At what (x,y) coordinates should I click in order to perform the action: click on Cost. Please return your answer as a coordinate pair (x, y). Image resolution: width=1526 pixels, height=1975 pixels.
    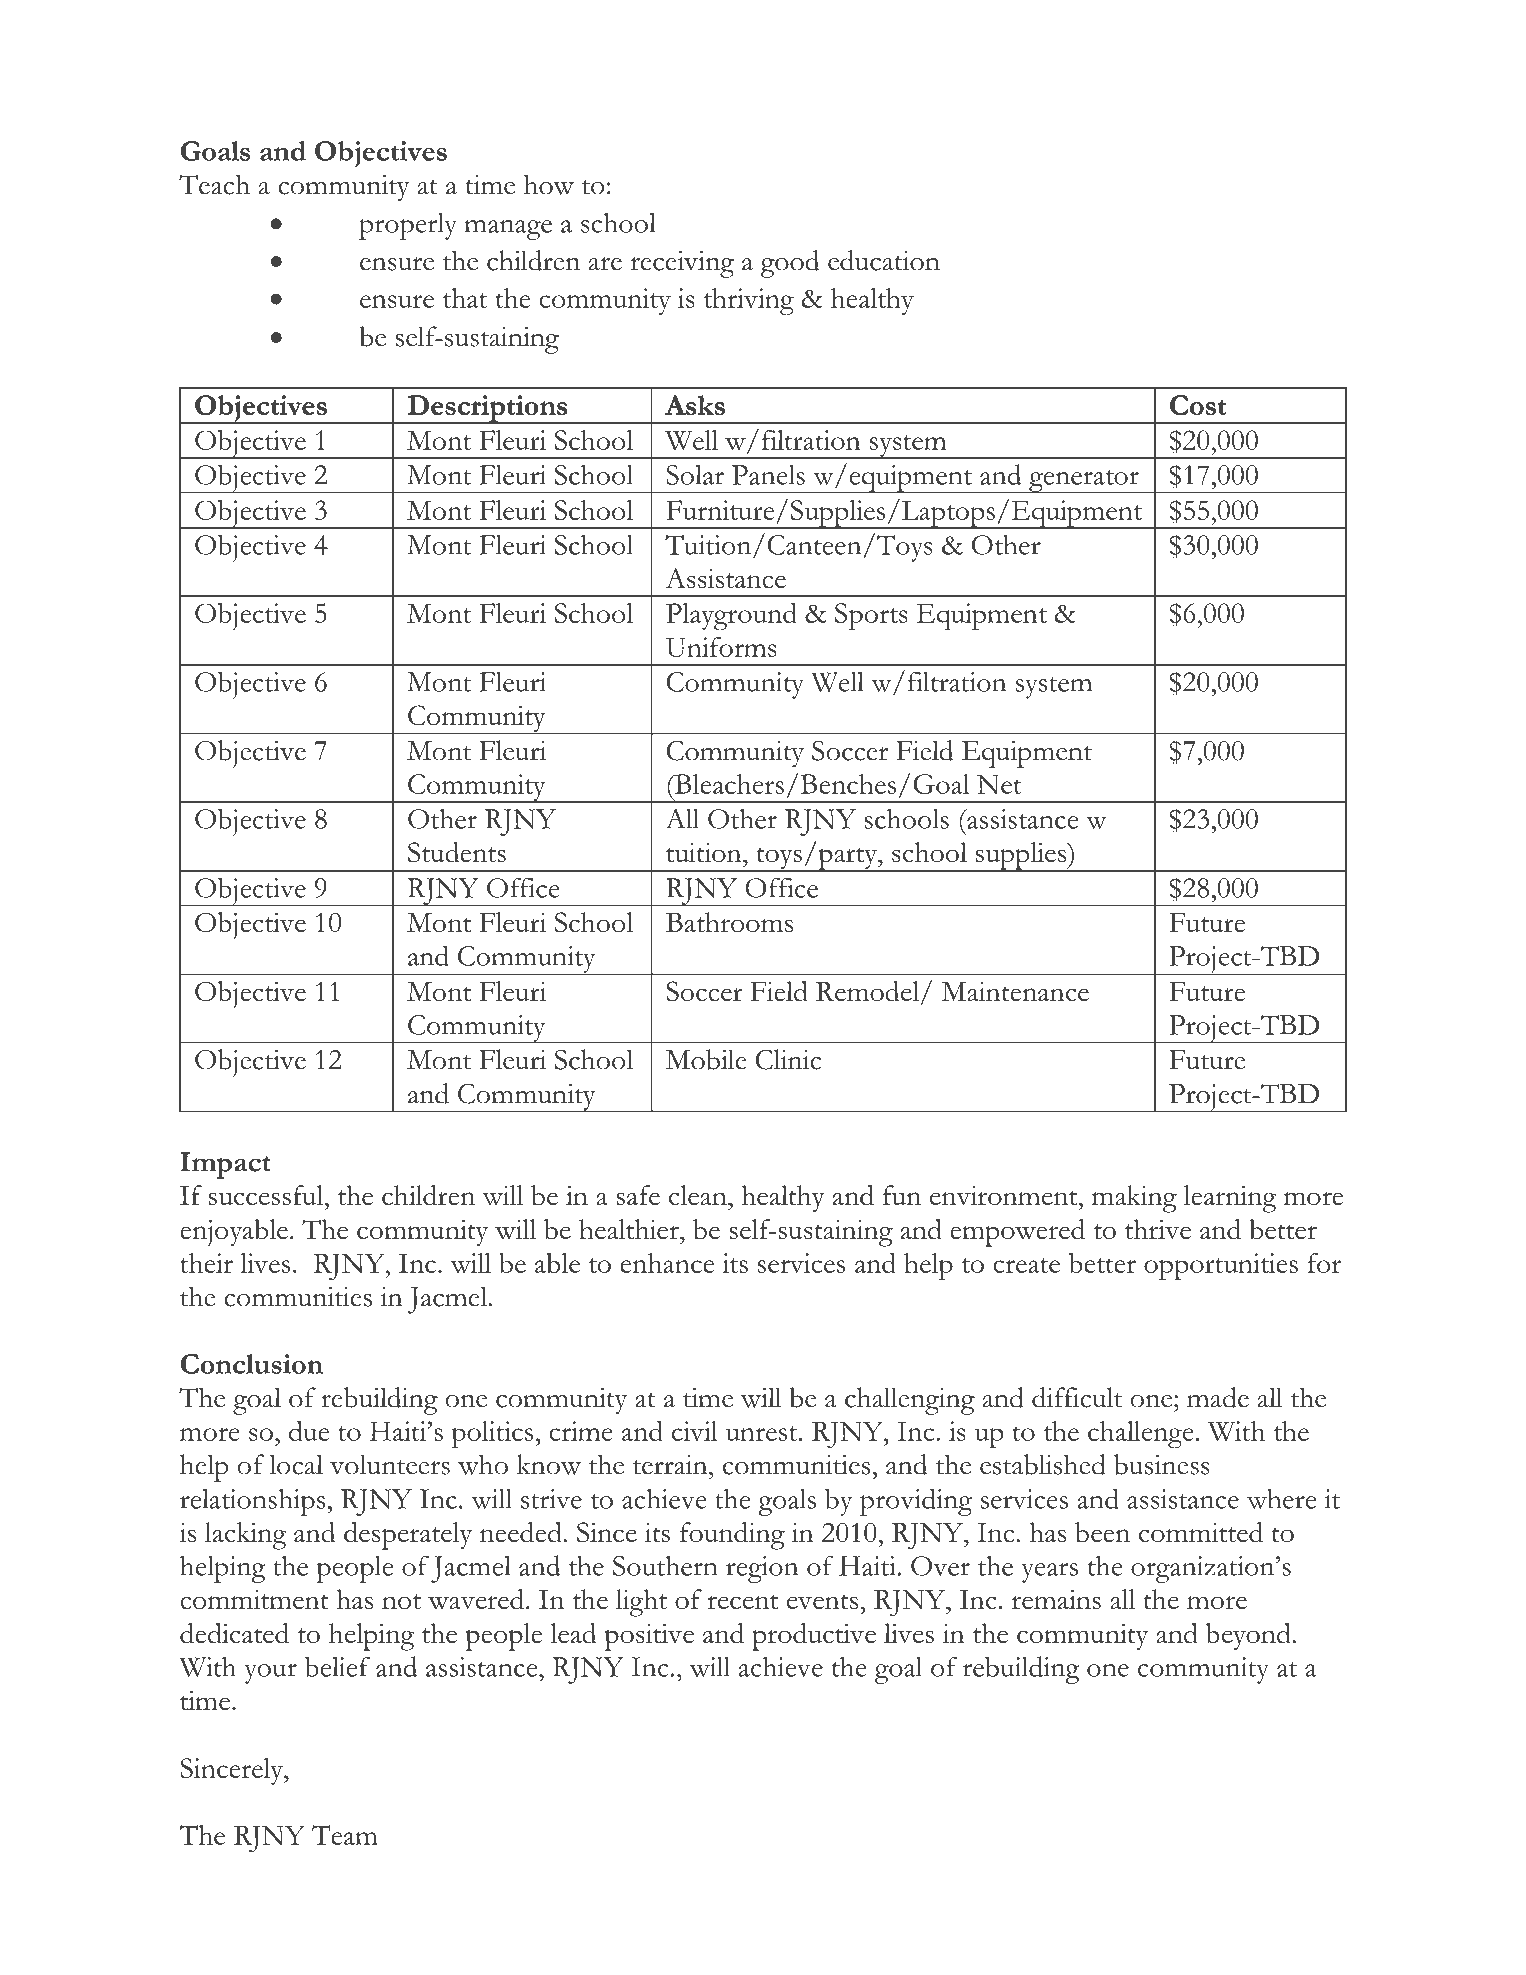
    Looking at the image, I should click on (1198, 405).
